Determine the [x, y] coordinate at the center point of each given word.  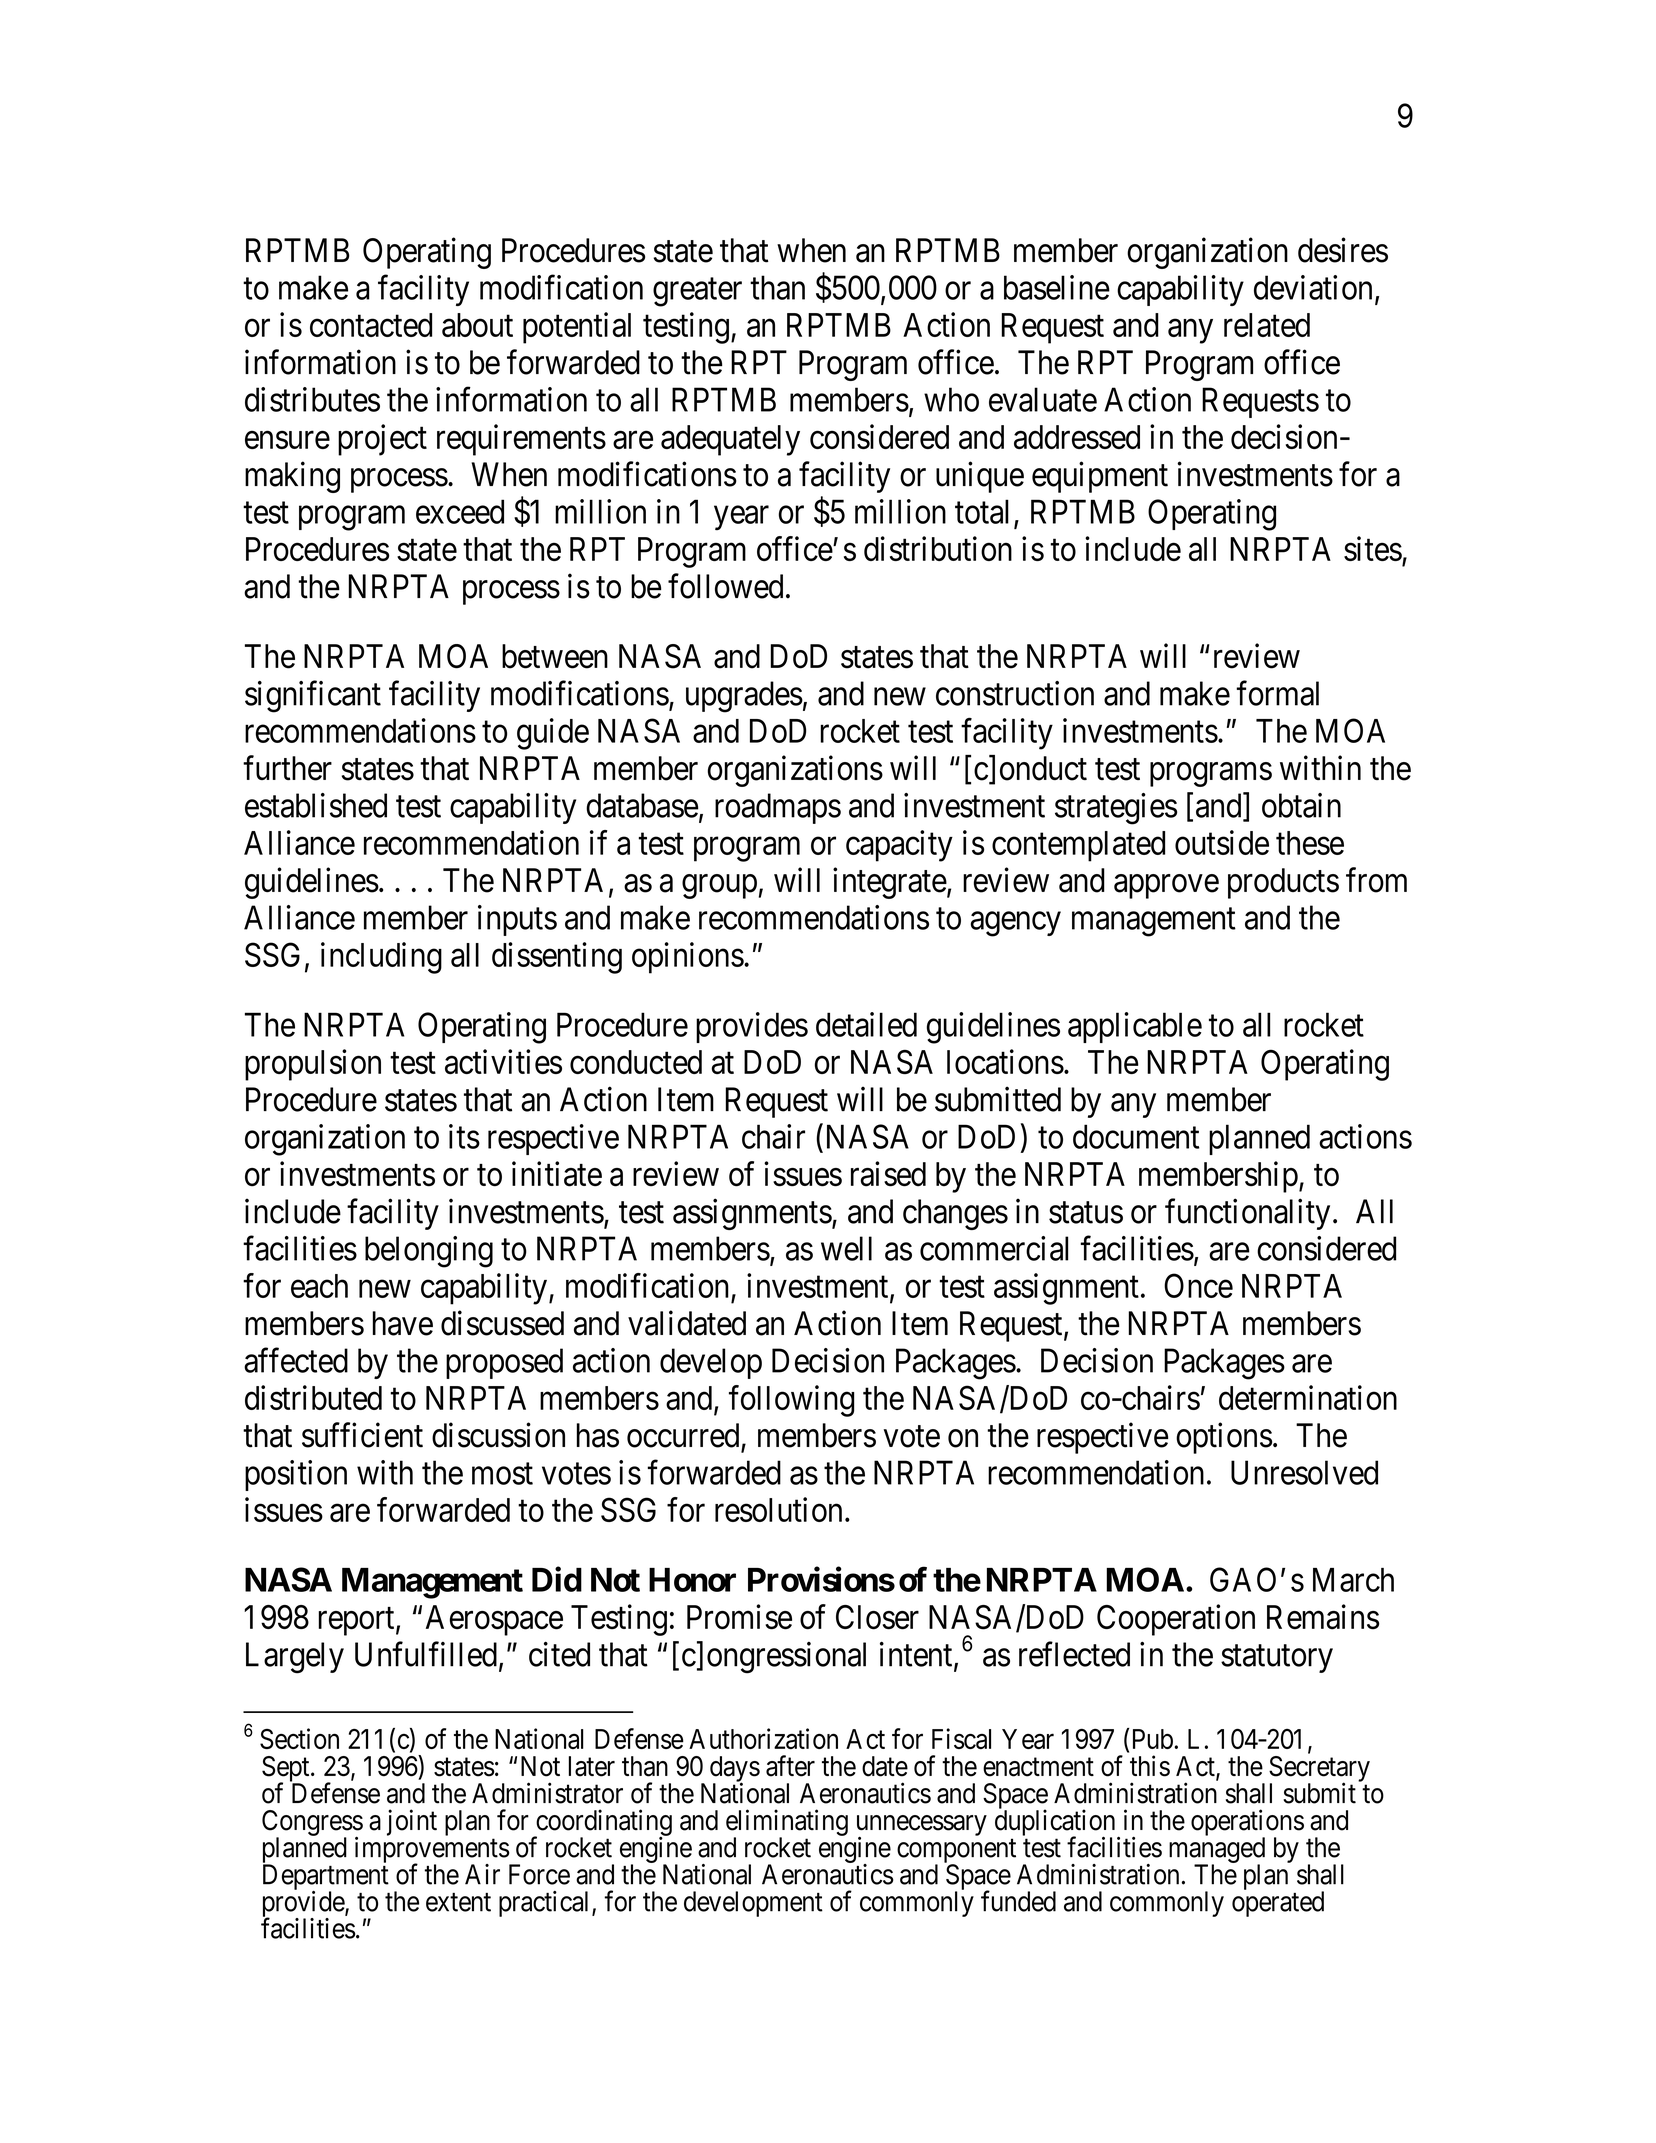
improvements [432, 1850]
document [1136, 1136]
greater [697, 292]
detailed [866, 1024]
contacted [371, 325]
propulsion [313, 1065]
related [1267, 325]
